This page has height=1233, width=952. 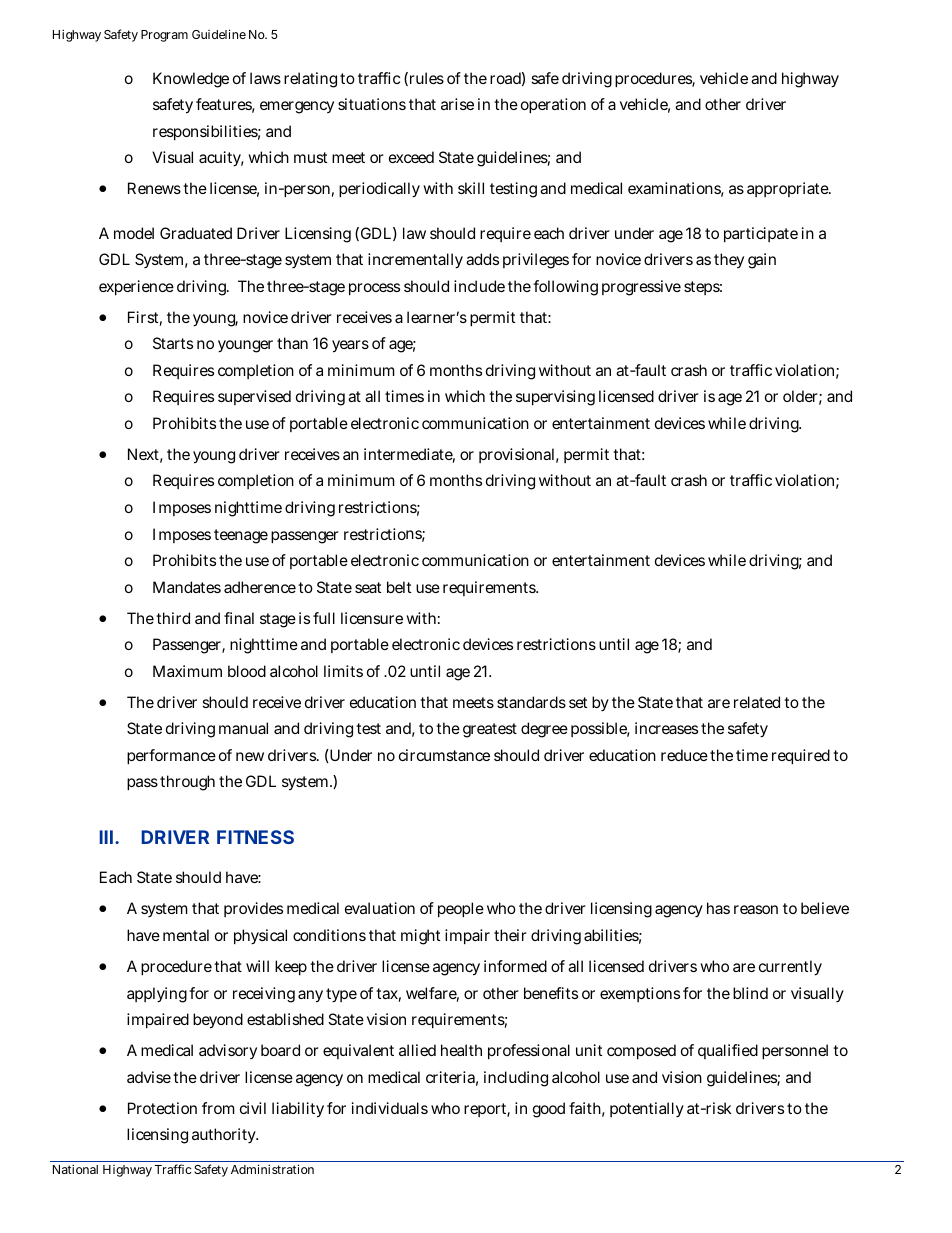 What do you see at coordinates (718, 908) in the page?
I see `has` at bounding box center [718, 908].
